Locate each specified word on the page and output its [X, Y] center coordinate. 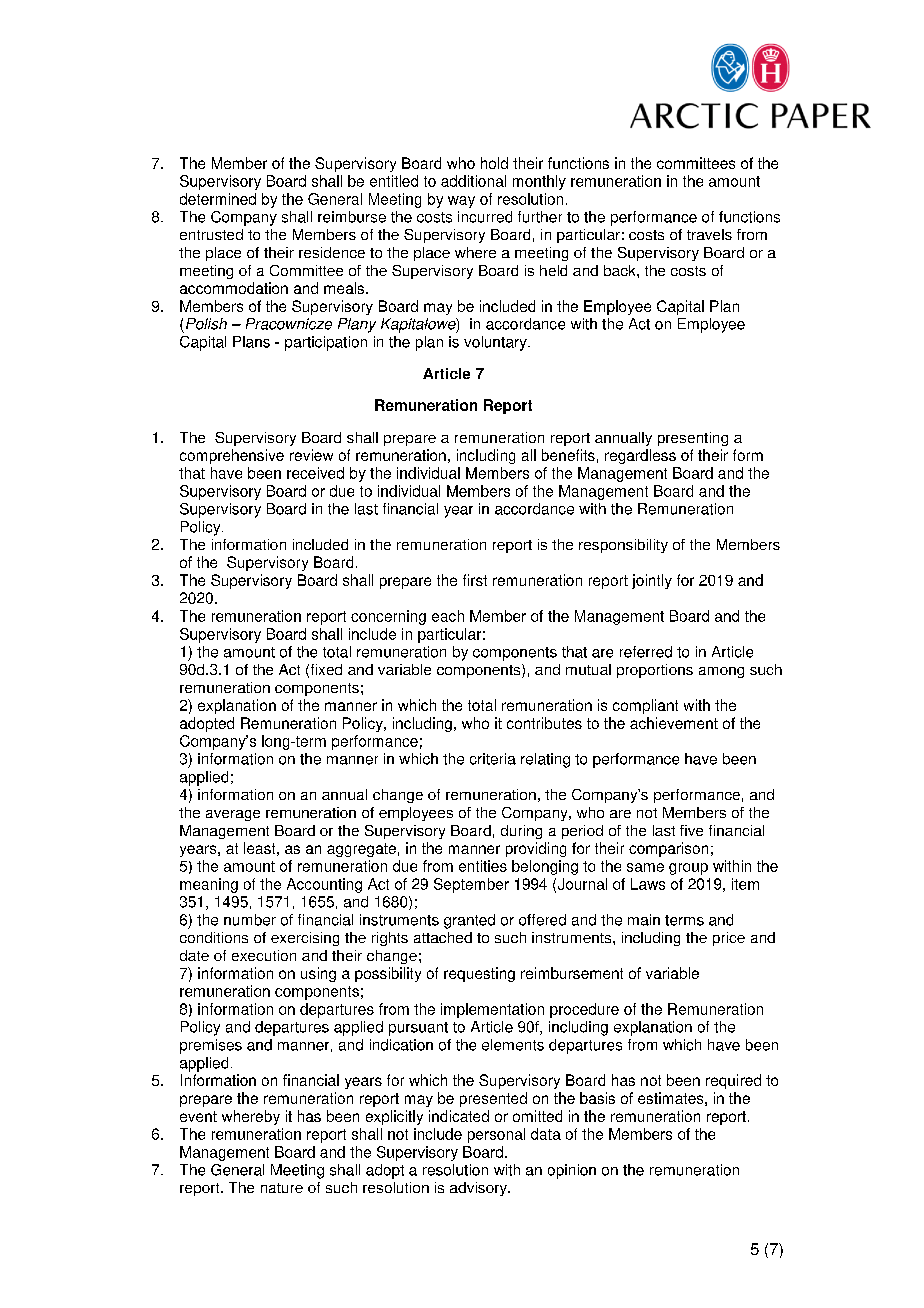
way [461, 202]
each [448, 616]
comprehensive [232, 456]
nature [282, 1188]
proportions [655, 671]
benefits [568, 455]
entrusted [211, 234]
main [644, 920]
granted [469, 921]
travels [709, 234]
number [250, 920]
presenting [693, 439]
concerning [388, 617]
